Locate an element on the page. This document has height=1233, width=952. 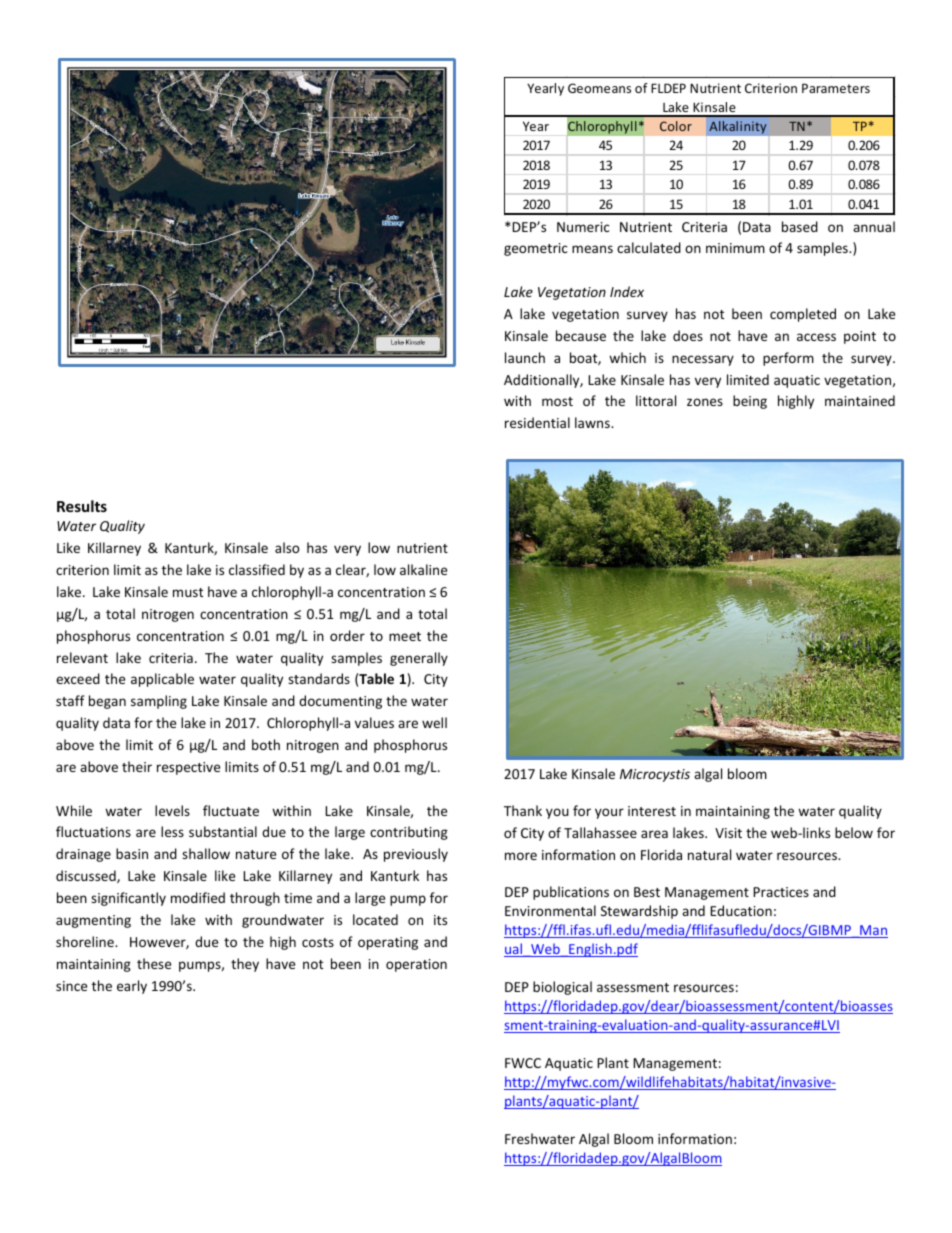
these is located at coordinates (154, 963).
